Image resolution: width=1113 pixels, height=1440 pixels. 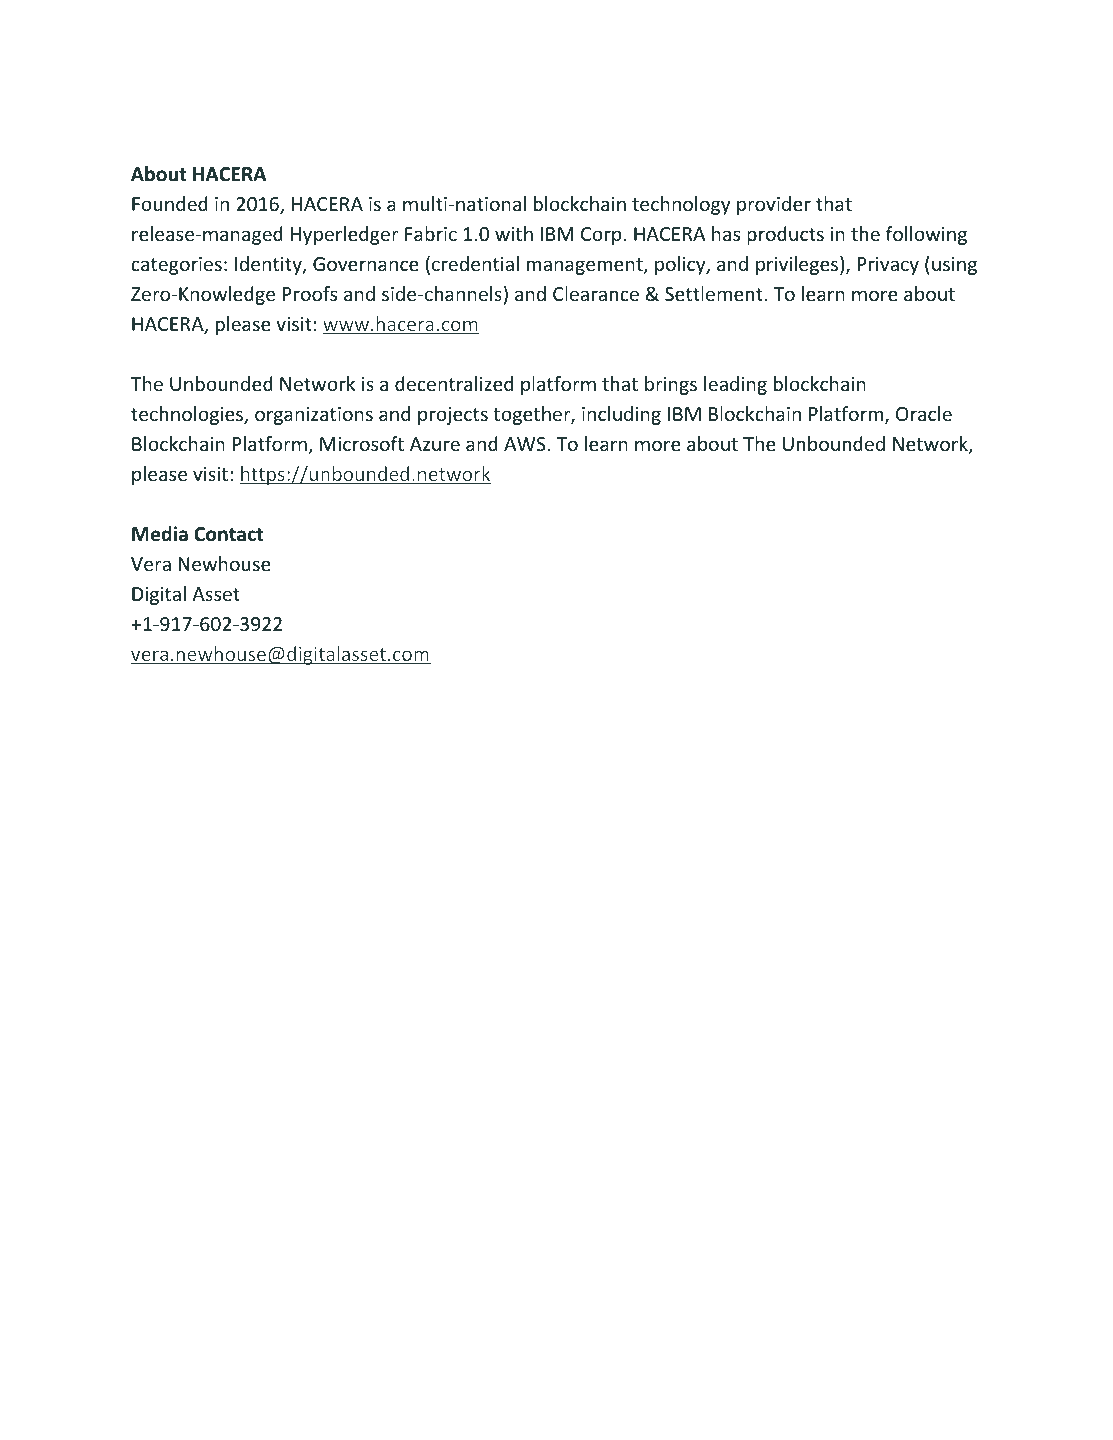 What do you see at coordinates (228, 534) in the document?
I see `Contact` at bounding box center [228, 534].
